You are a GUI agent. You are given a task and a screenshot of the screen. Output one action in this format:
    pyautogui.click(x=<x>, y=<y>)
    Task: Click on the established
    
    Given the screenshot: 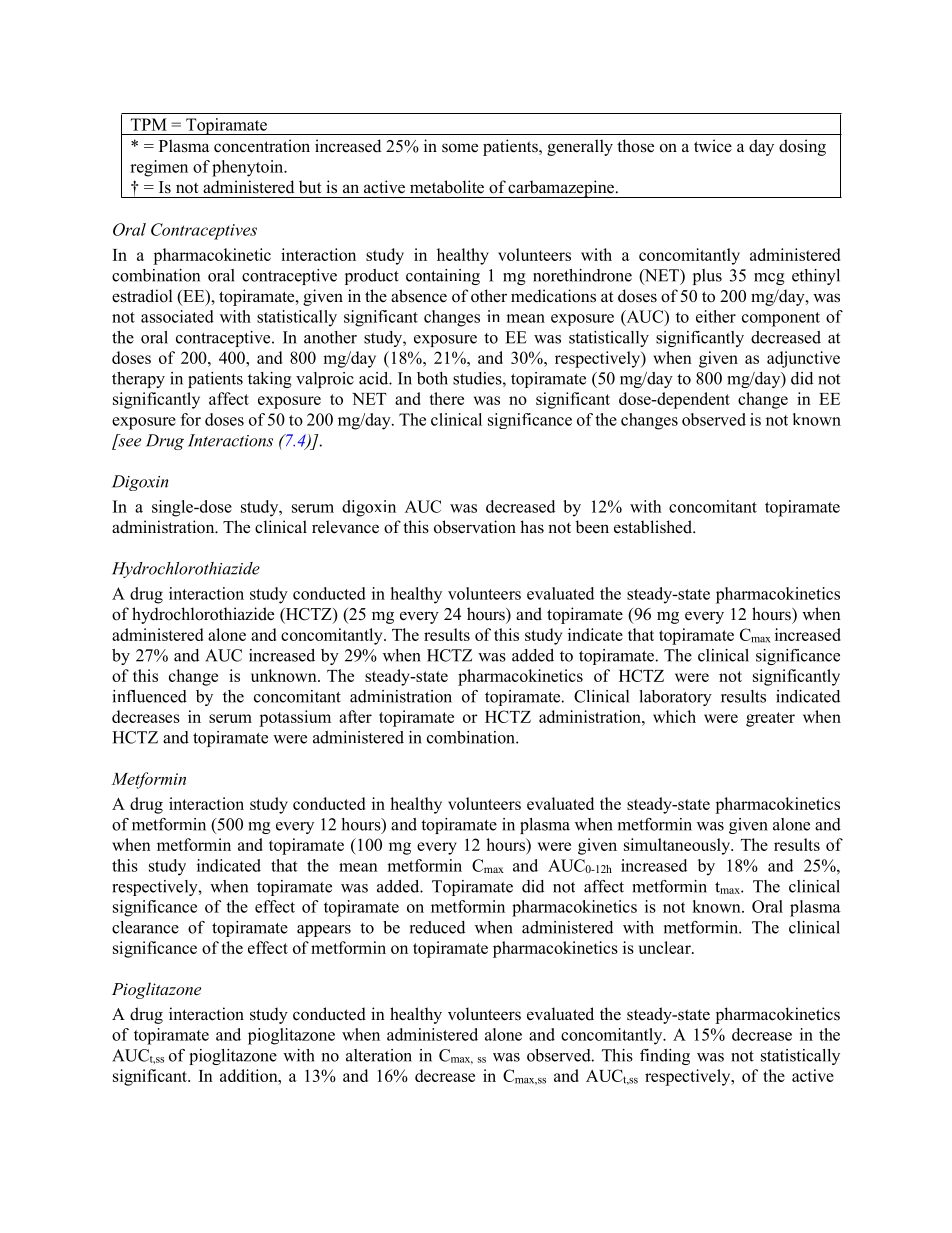 What is the action you would take?
    pyautogui.click(x=654, y=527)
